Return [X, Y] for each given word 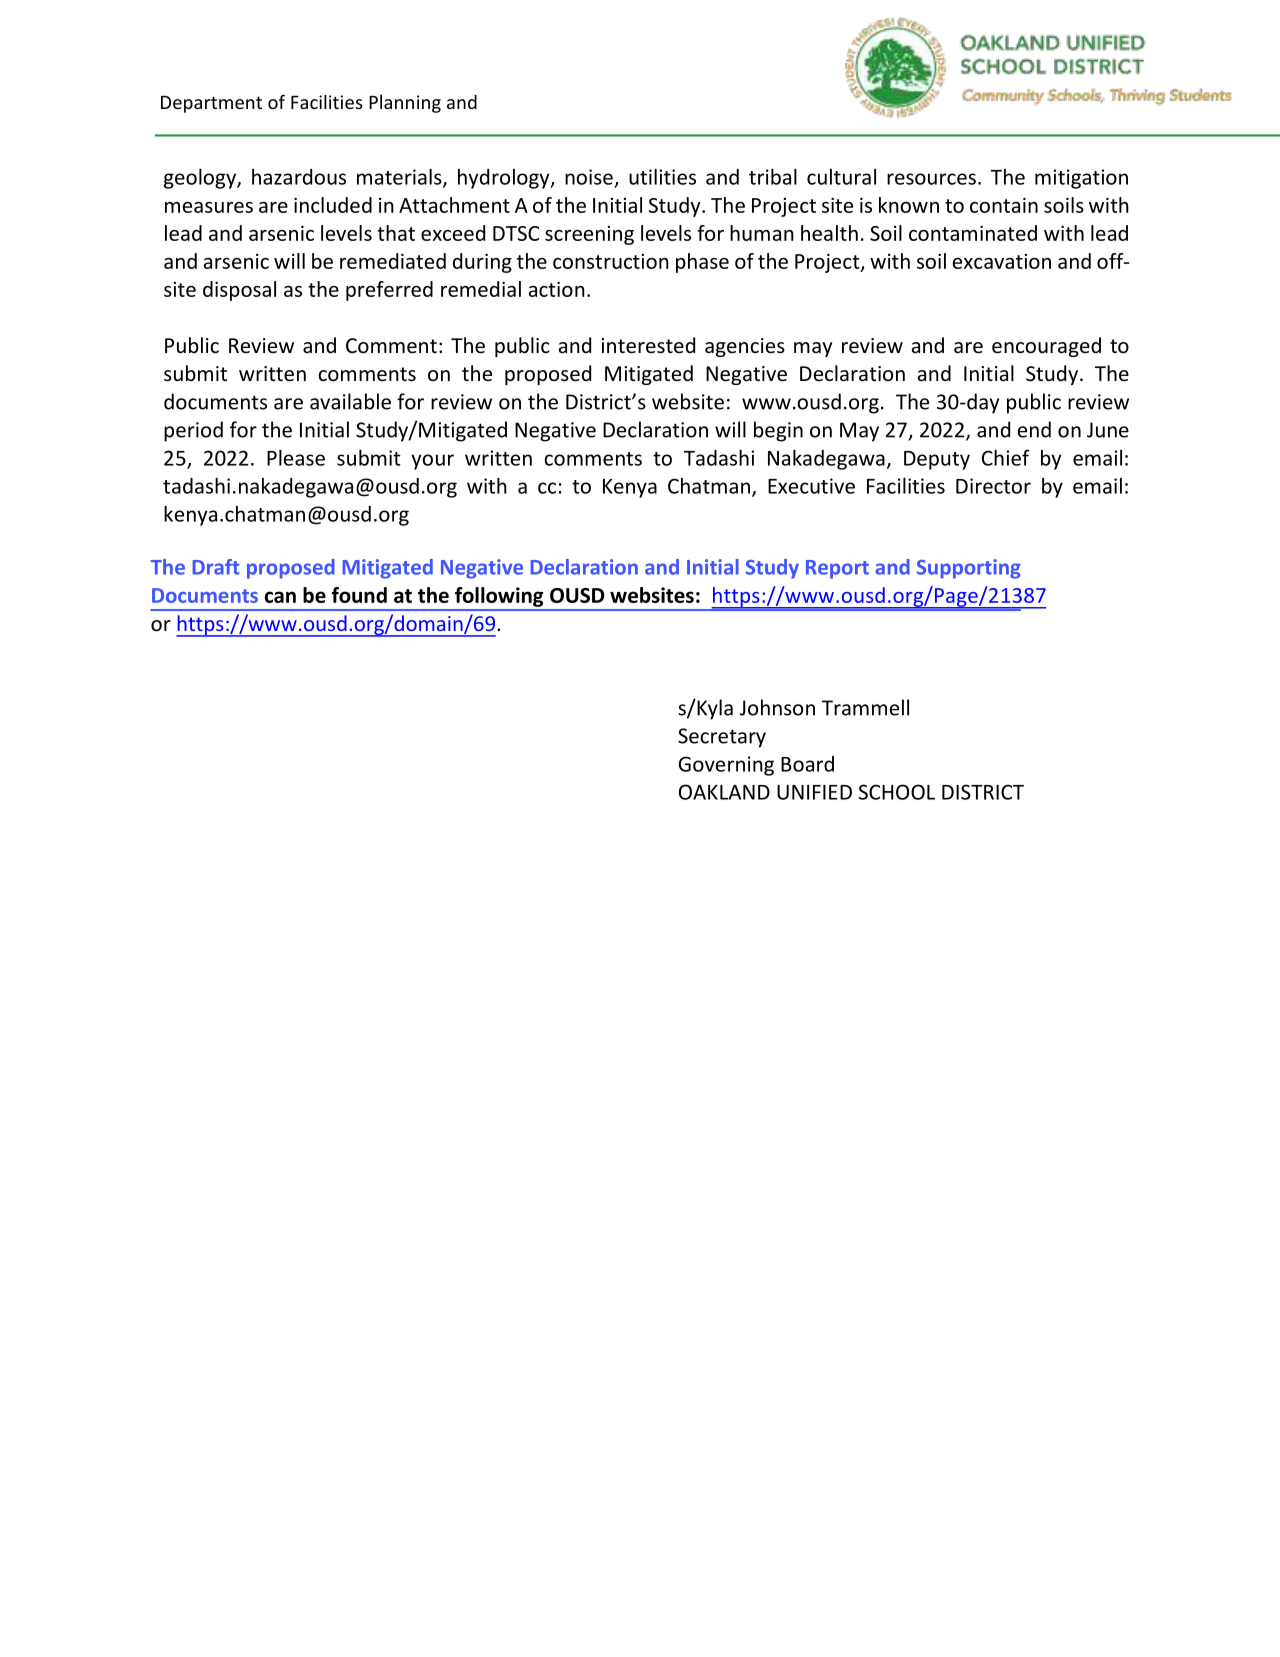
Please [296, 458]
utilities [662, 177]
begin [778, 431]
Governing [726, 766]
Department [211, 104]
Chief [1006, 457]
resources [931, 179]
